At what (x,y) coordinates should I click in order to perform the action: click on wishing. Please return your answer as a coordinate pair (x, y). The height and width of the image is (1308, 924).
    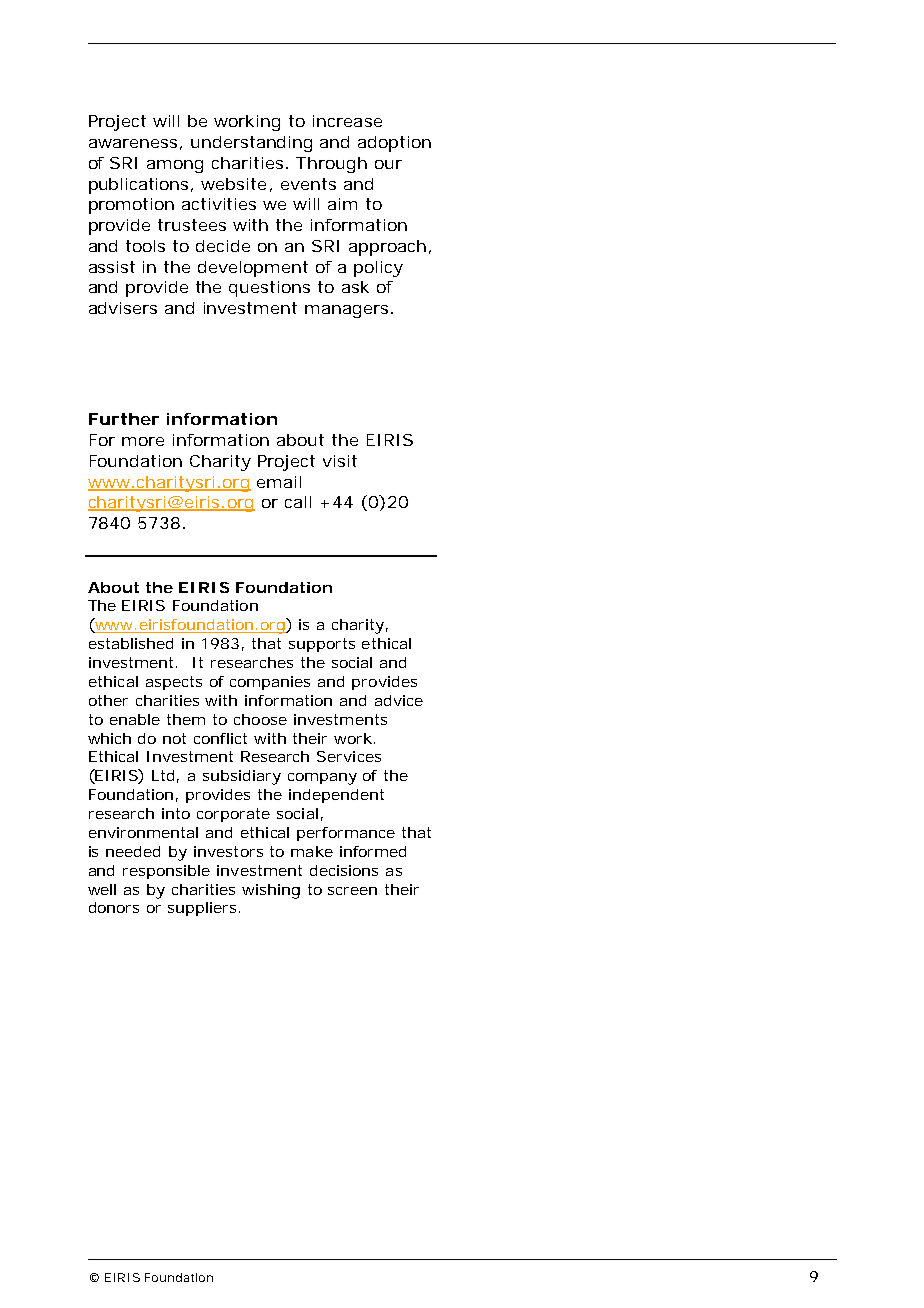
    Looking at the image, I should click on (271, 891).
